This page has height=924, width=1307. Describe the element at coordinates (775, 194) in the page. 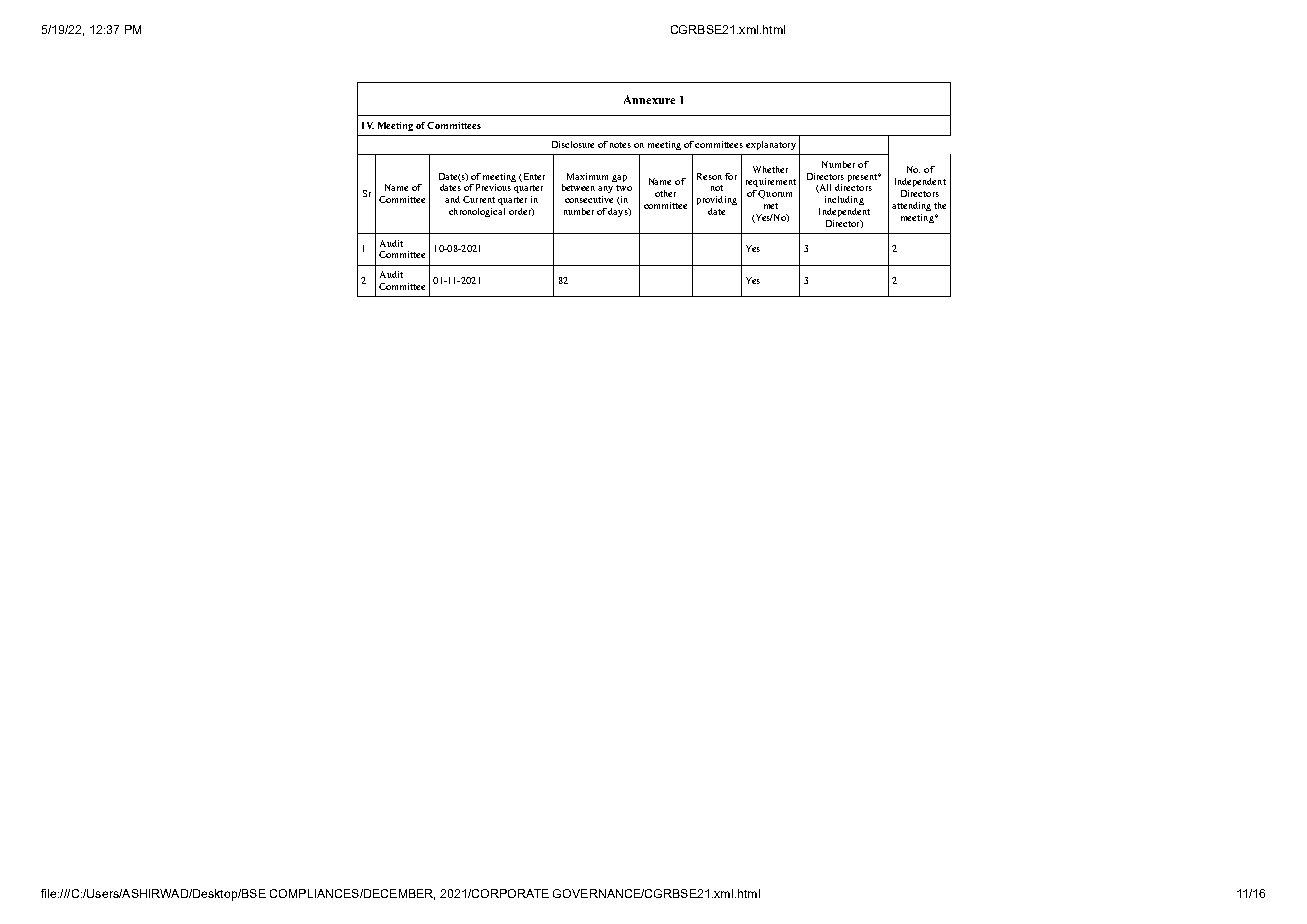

I see `Quorum` at that location.
